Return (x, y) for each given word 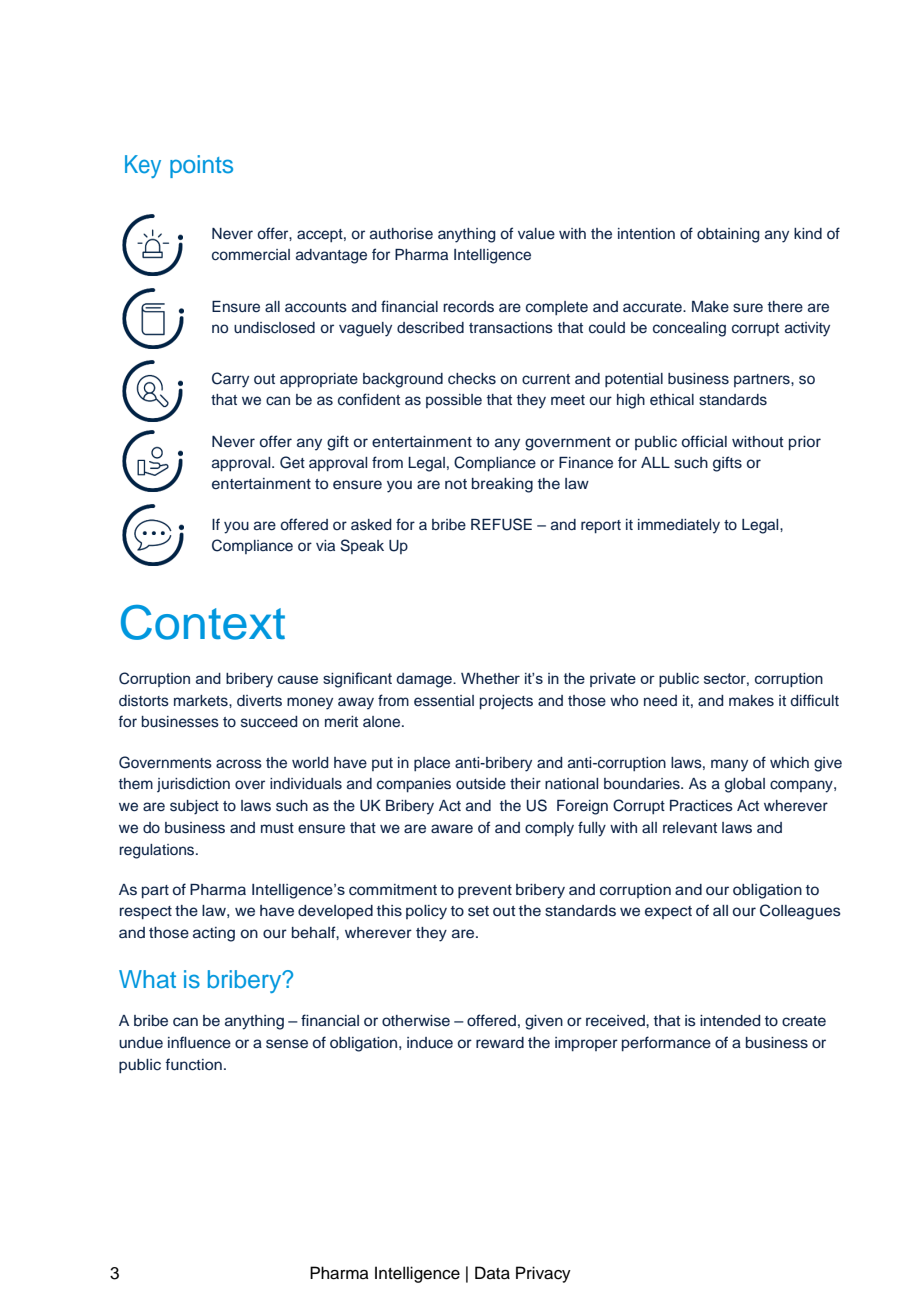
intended (730, 1021)
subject (194, 807)
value (536, 234)
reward (500, 1042)
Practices (701, 806)
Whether (490, 678)
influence (199, 1042)
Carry (230, 380)
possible (454, 401)
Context (203, 622)
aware (452, 828)
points (201, 166)
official (704, 441)
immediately (679, 526)
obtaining (728, 235)
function (193, 1064)
